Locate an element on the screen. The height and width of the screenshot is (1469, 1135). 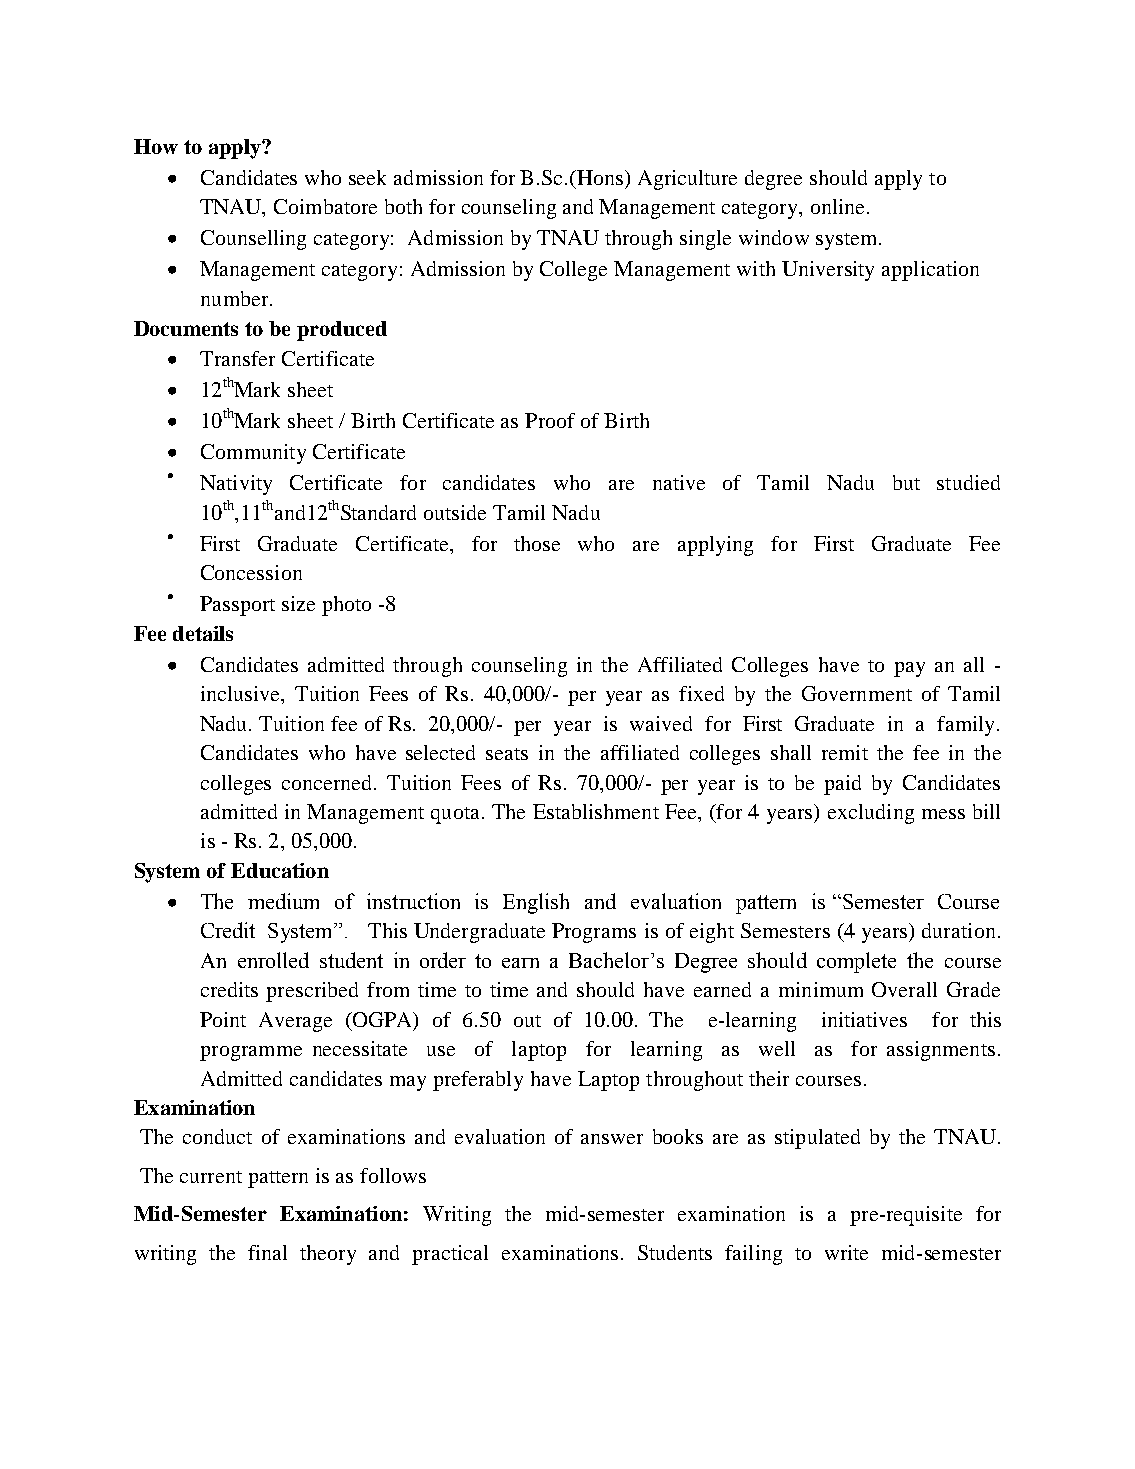
but is located at coordinates (906, 482).
